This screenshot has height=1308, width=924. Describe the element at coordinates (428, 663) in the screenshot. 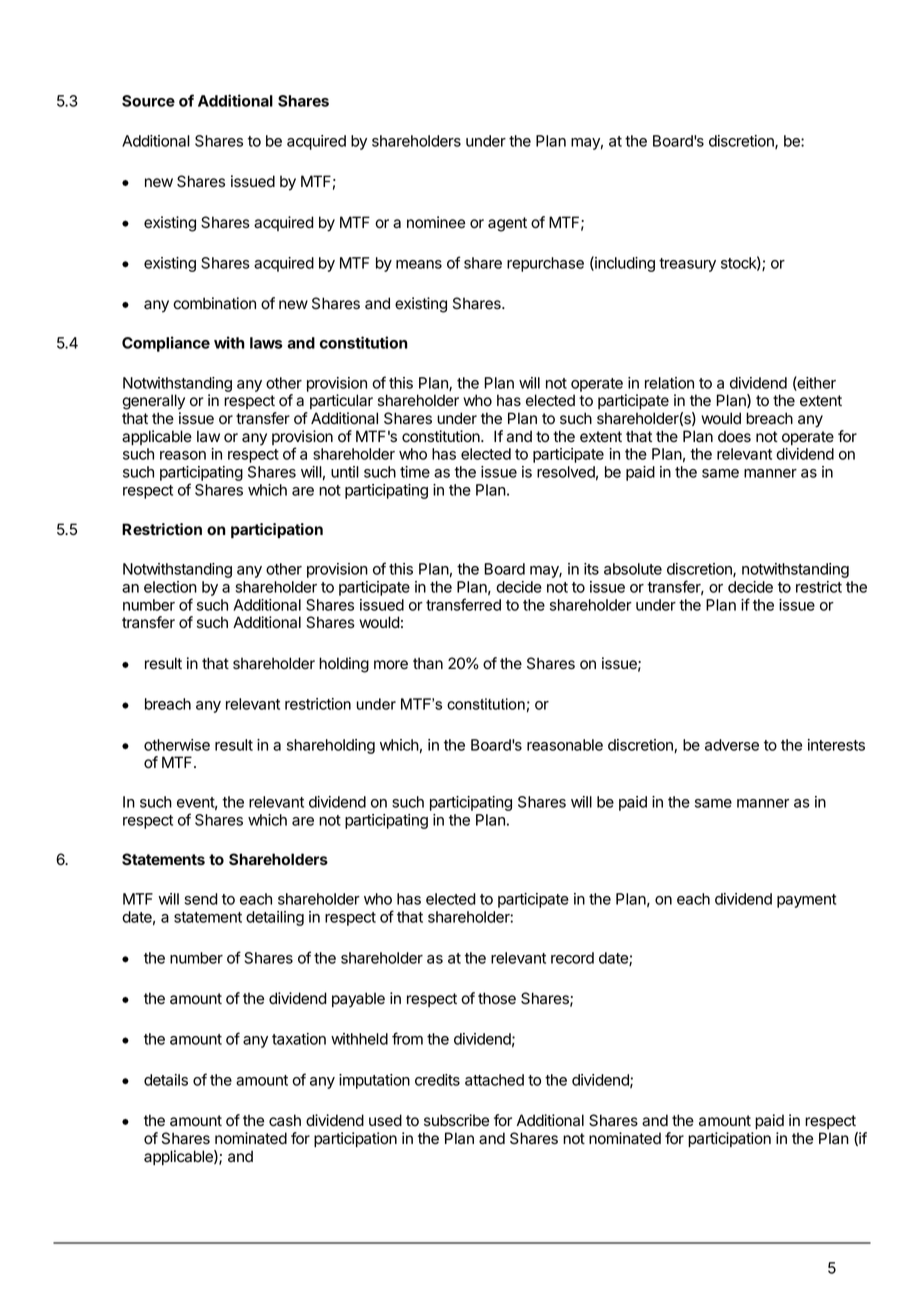

I see `than` at that location.
